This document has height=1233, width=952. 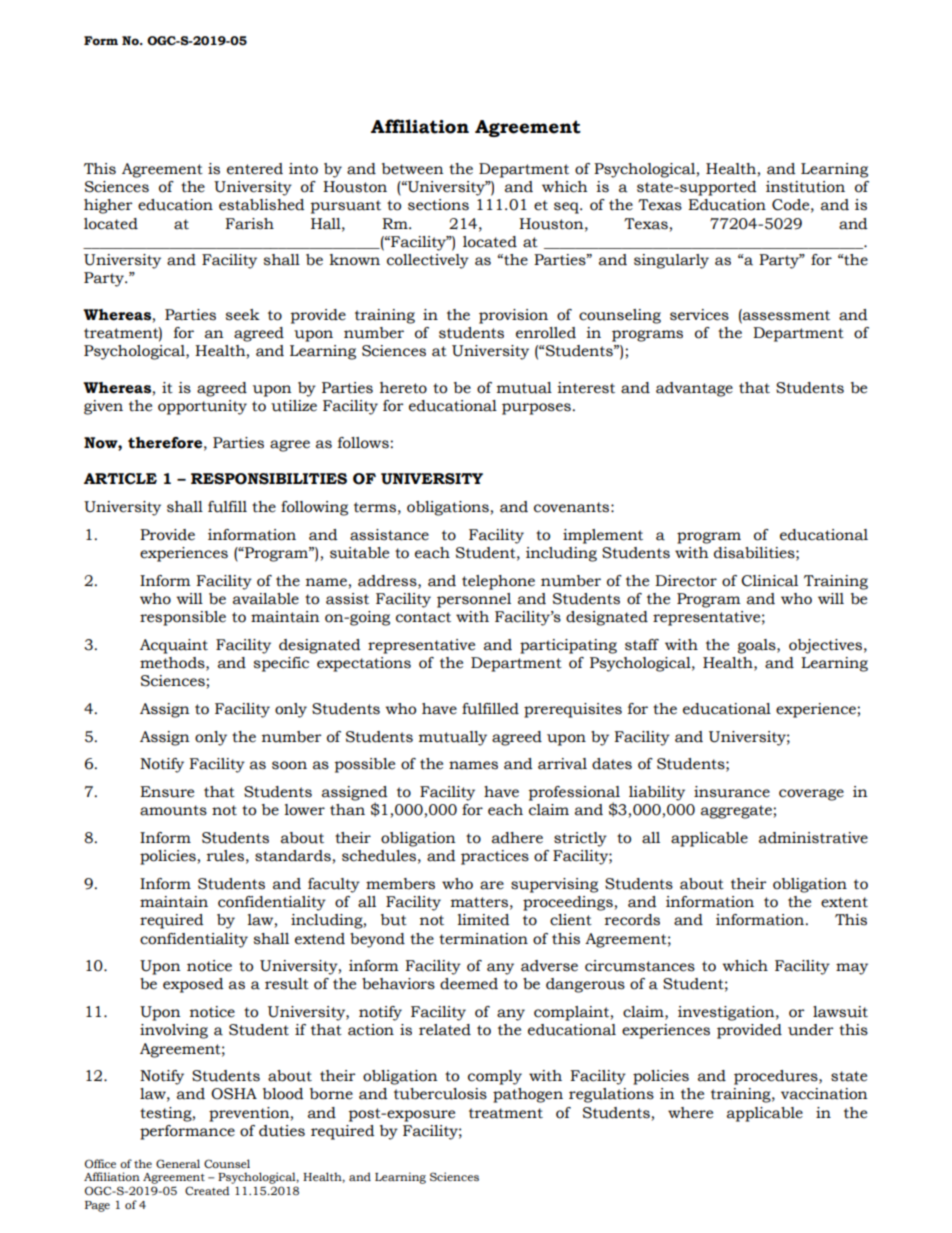 I want to click on Farish, so click(x=249, y=224).
